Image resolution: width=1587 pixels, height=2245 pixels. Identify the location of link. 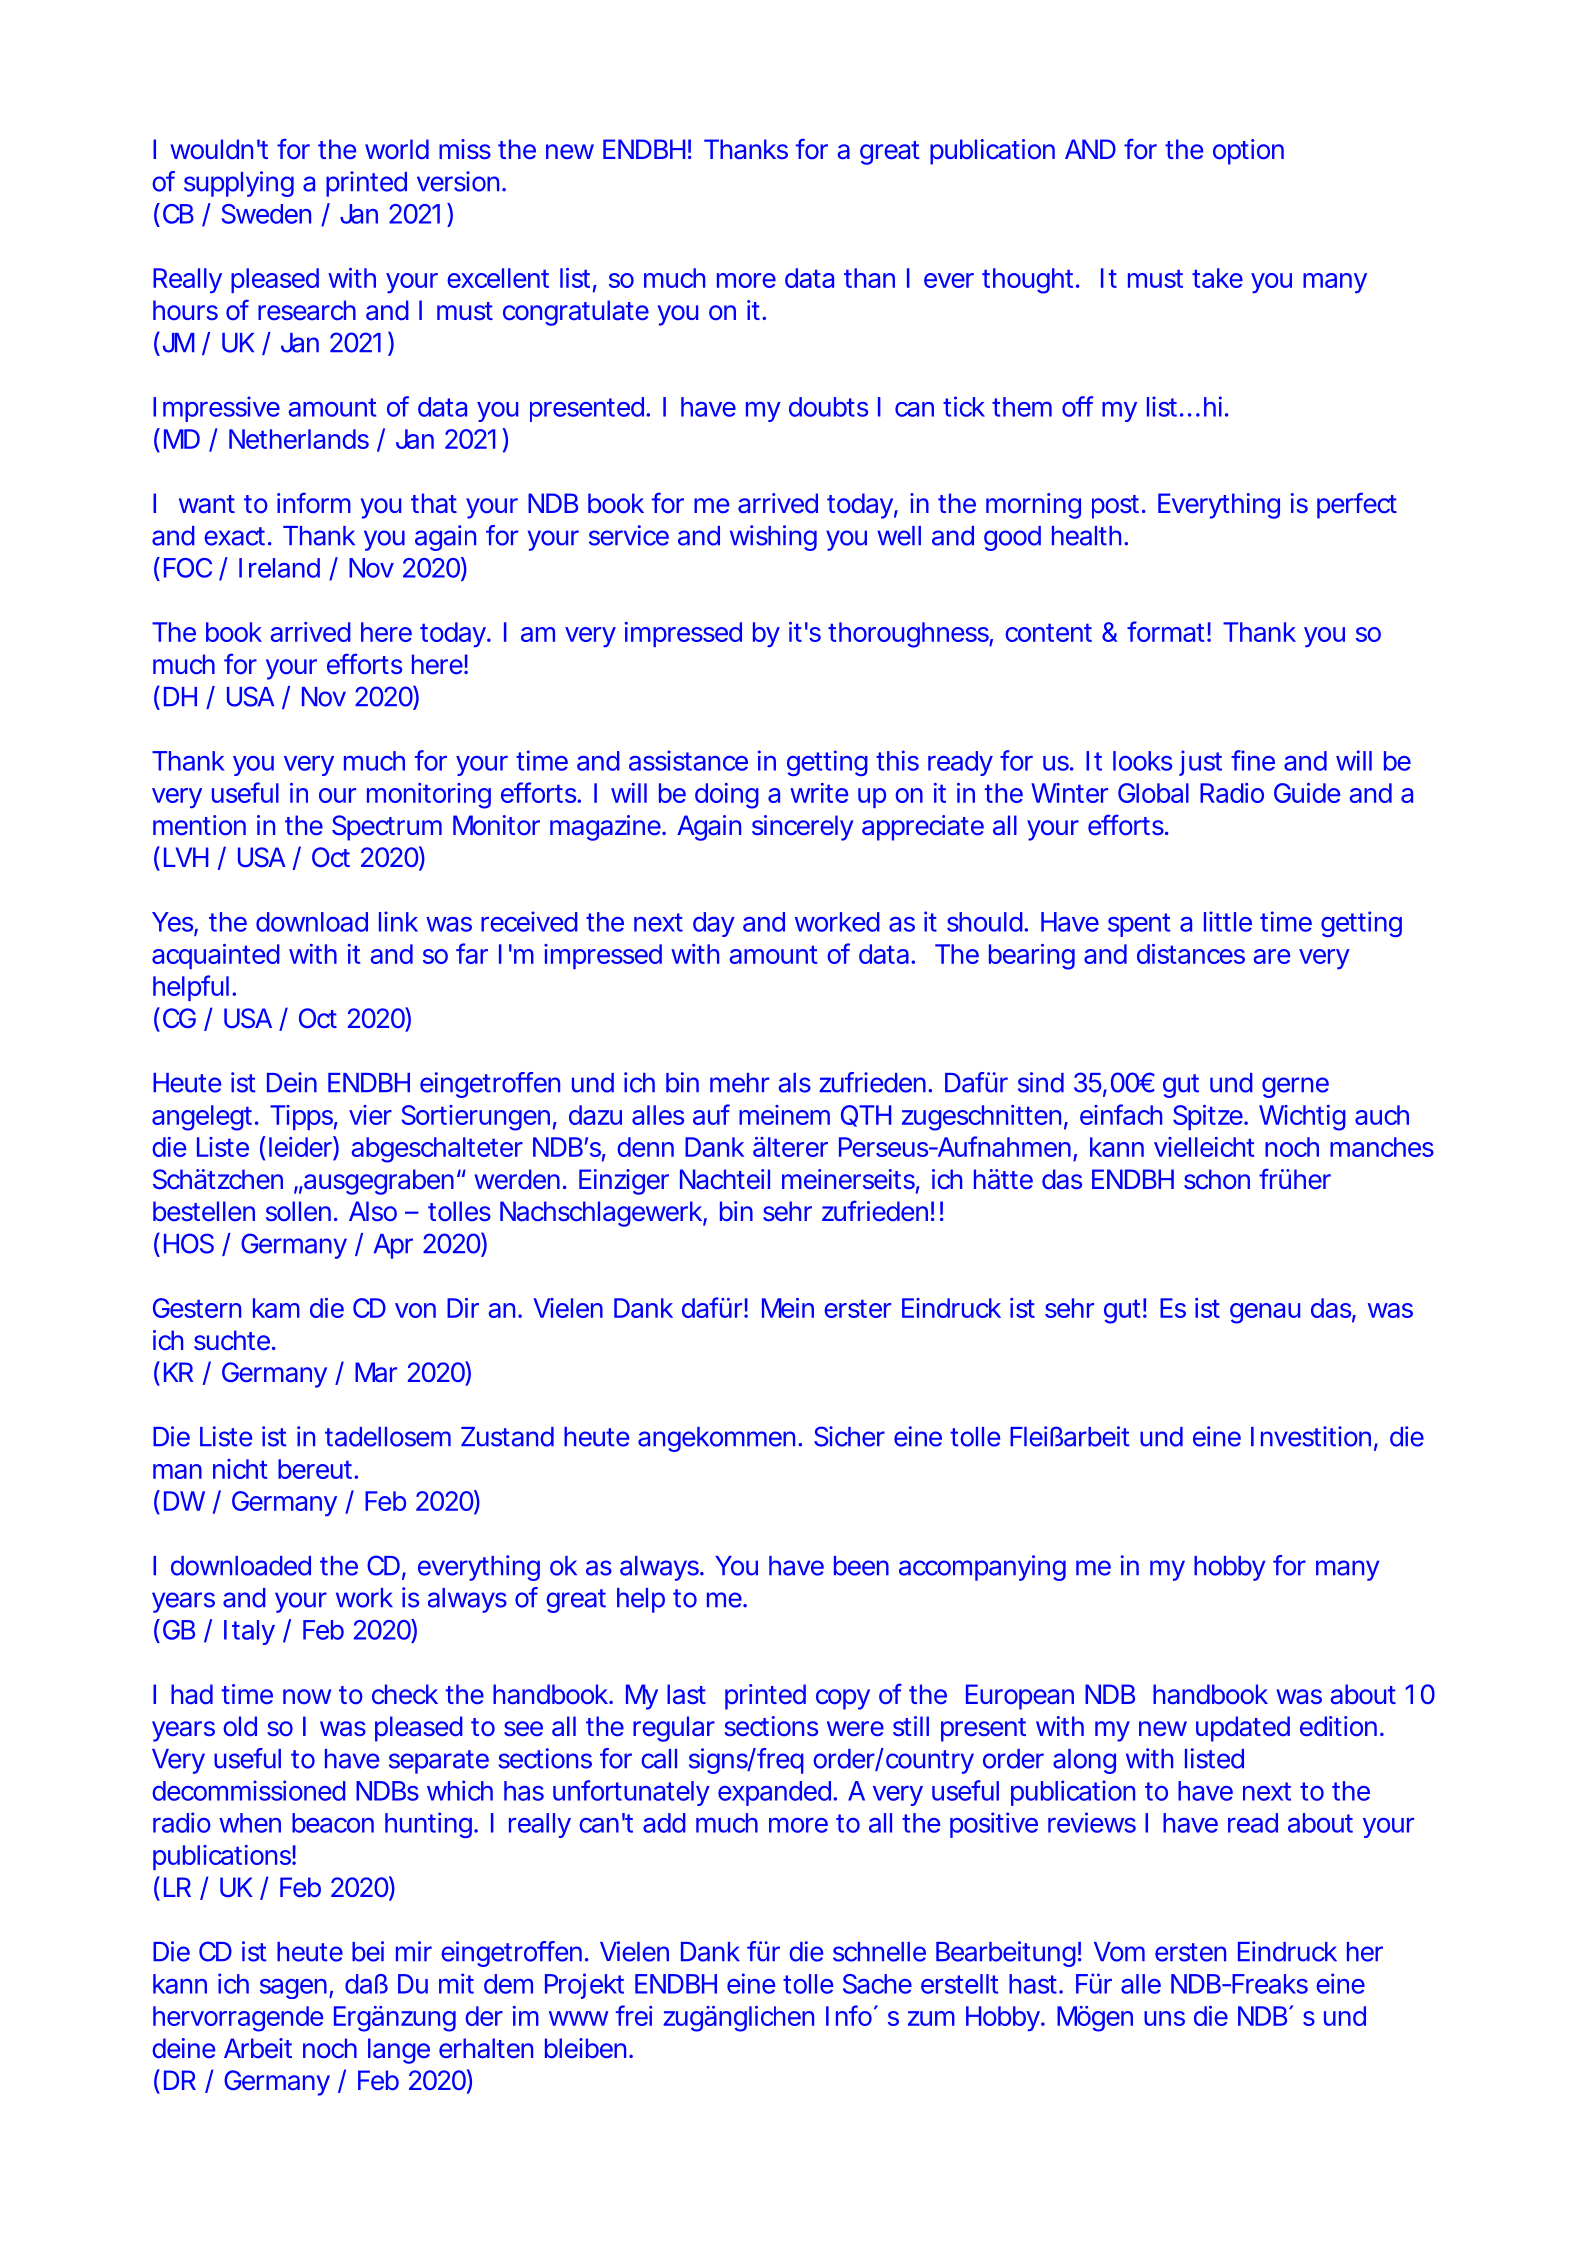
(398, 921).
